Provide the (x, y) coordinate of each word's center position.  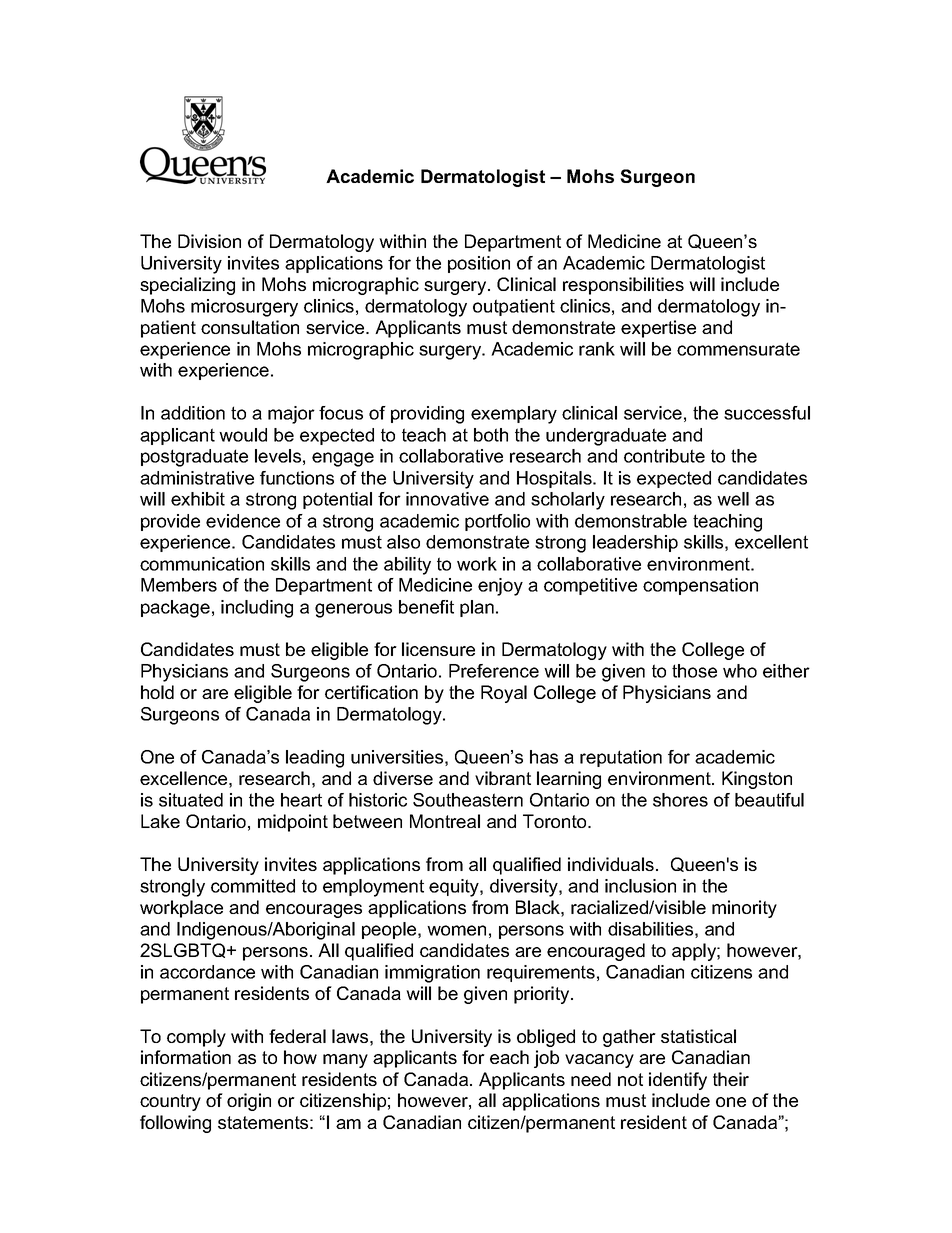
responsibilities (623, 286)
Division (209, 241)
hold (157, 692)
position (479, 264)
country (170, 1102)
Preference (494, 671)
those (694, 671)
